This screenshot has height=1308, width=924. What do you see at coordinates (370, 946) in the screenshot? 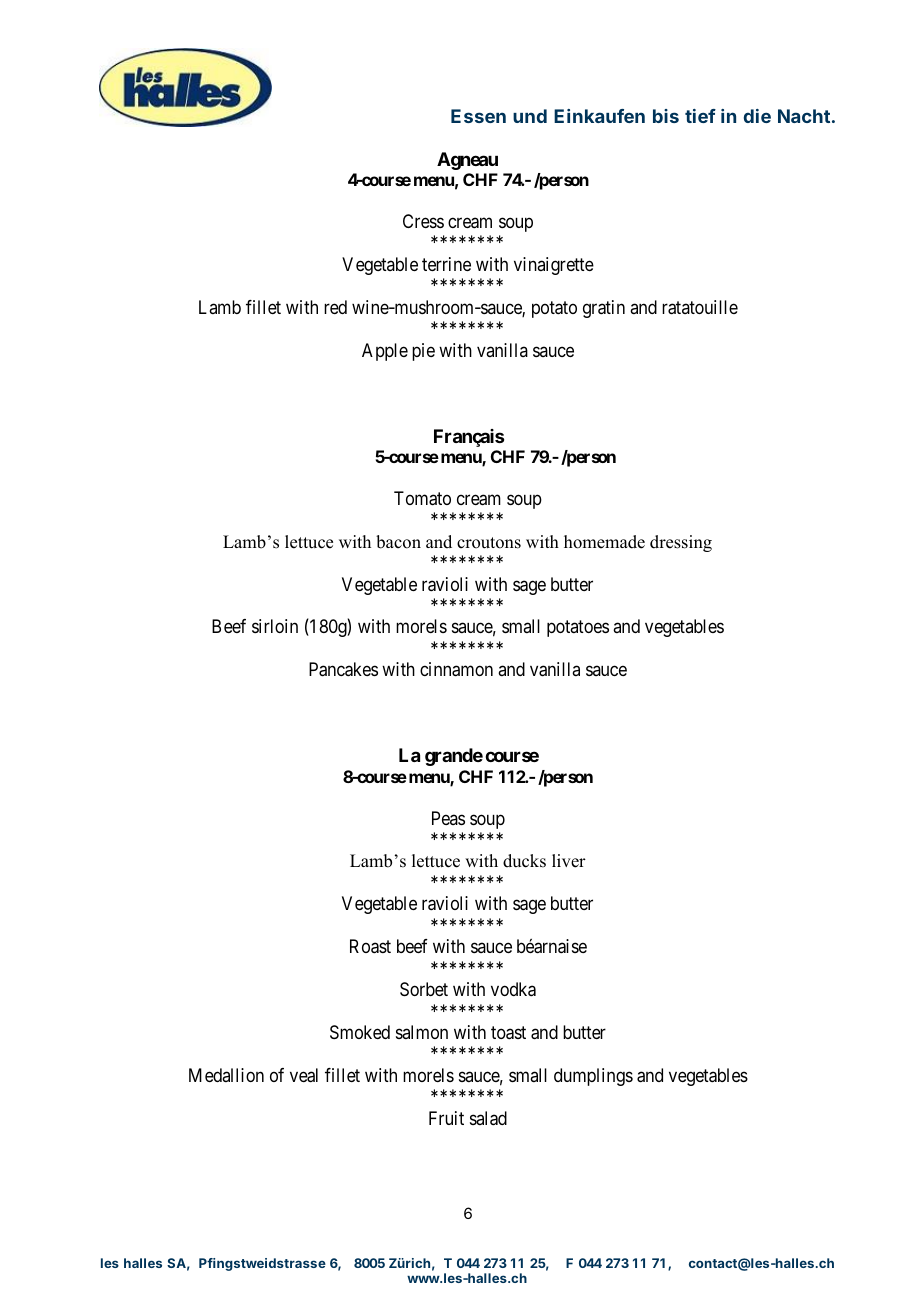
I see `Roast` at bounding box center [370, 946].
